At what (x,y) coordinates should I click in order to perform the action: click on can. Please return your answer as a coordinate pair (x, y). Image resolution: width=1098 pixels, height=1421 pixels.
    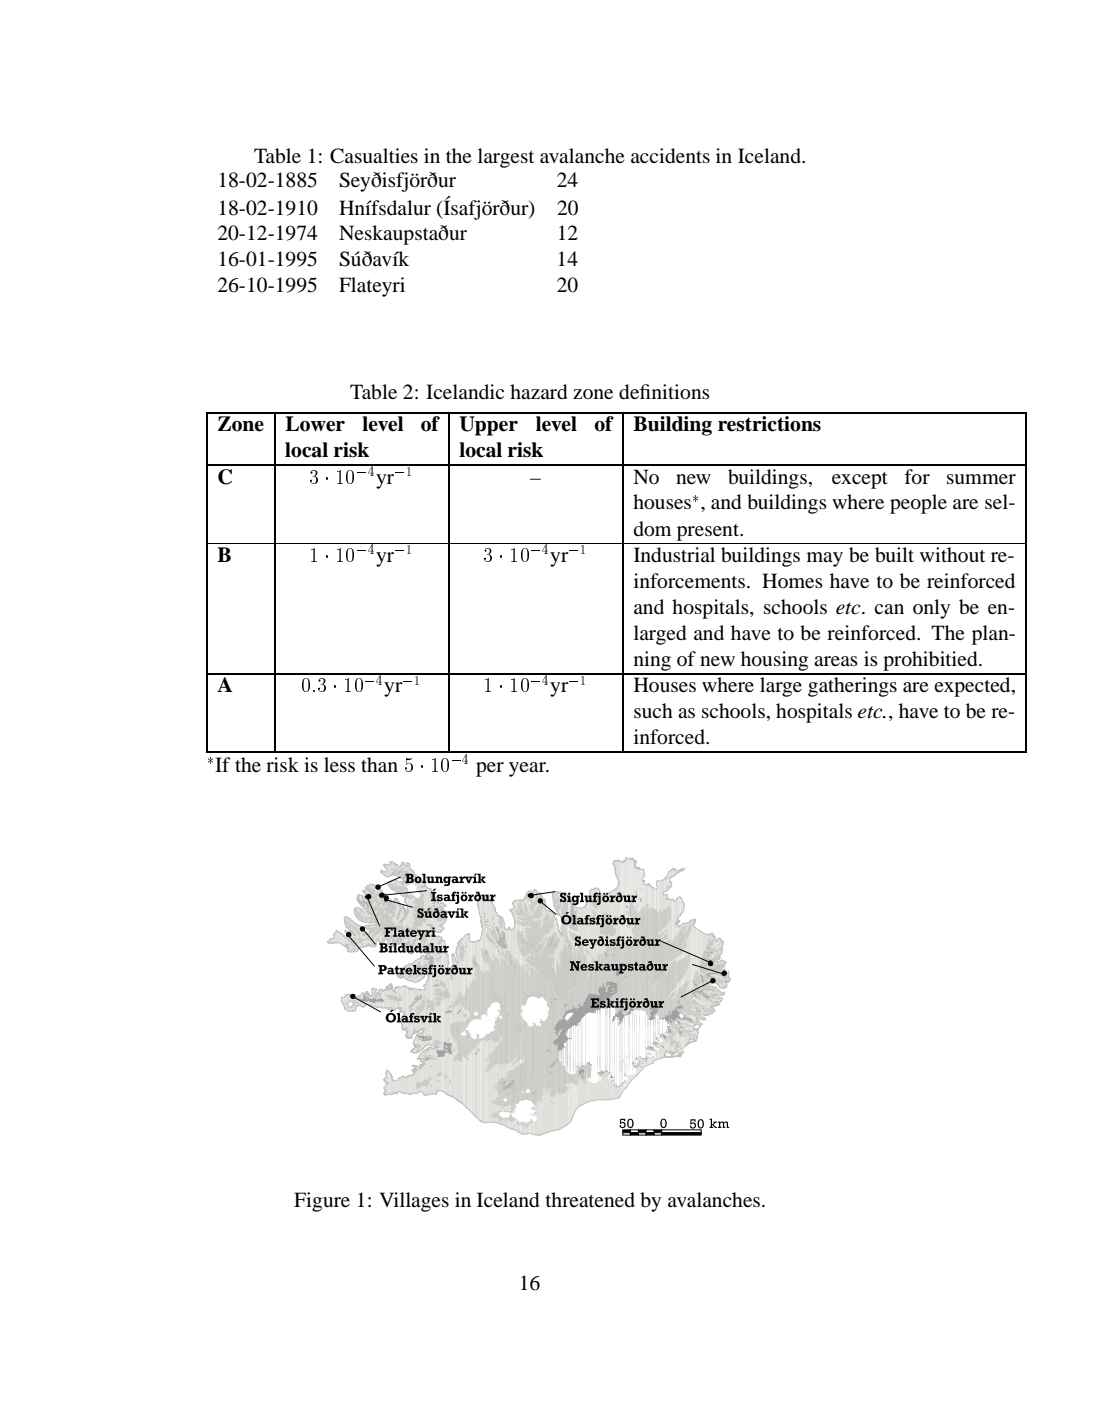
    Looking at the image, I should click on (889, 609).
